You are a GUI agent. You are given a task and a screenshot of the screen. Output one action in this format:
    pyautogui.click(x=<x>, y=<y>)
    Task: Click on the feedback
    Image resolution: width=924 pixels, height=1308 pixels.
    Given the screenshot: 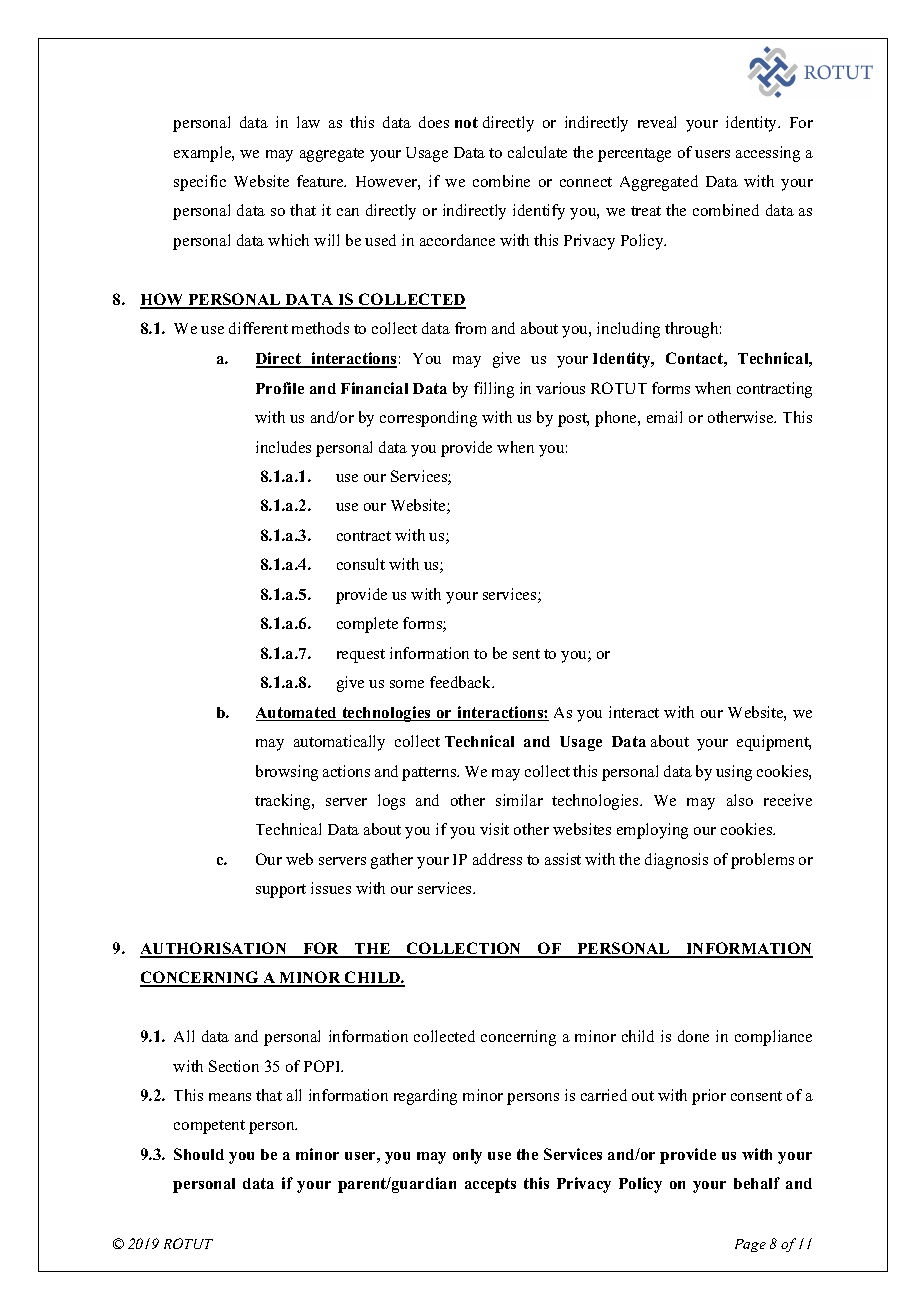 What is the action you would take?
    pyautogui.click(x=462, y=682)
